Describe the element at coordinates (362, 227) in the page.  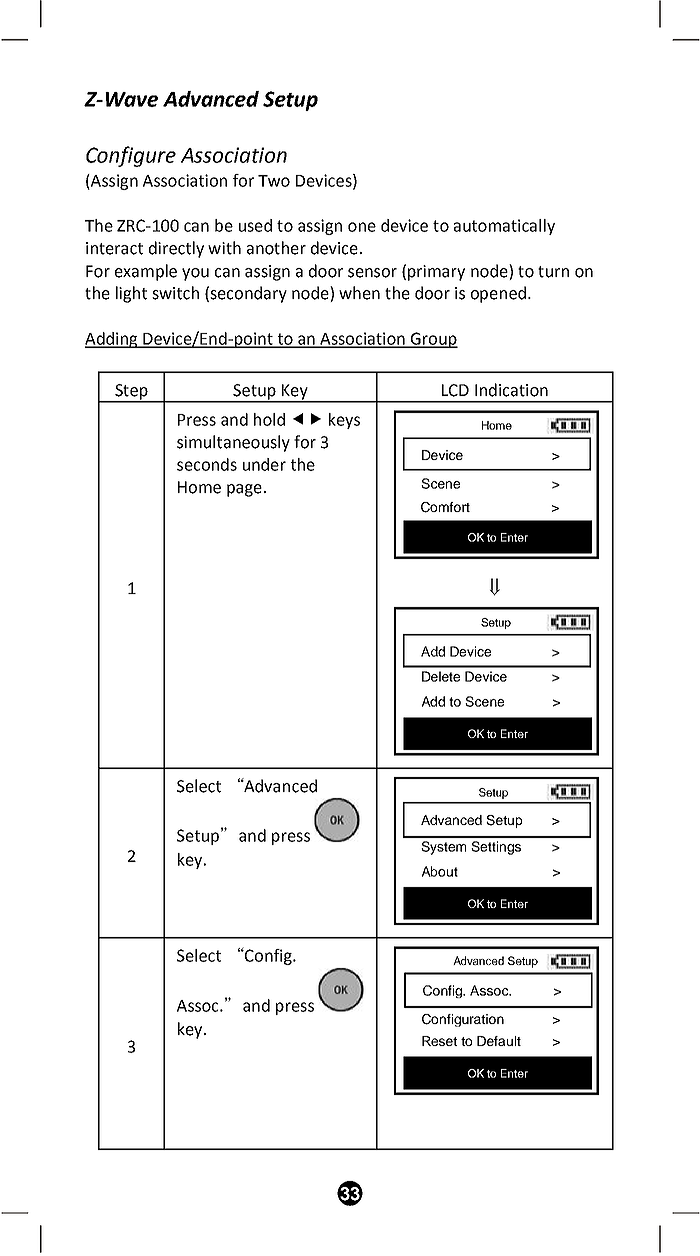
I see `one` at that location.
